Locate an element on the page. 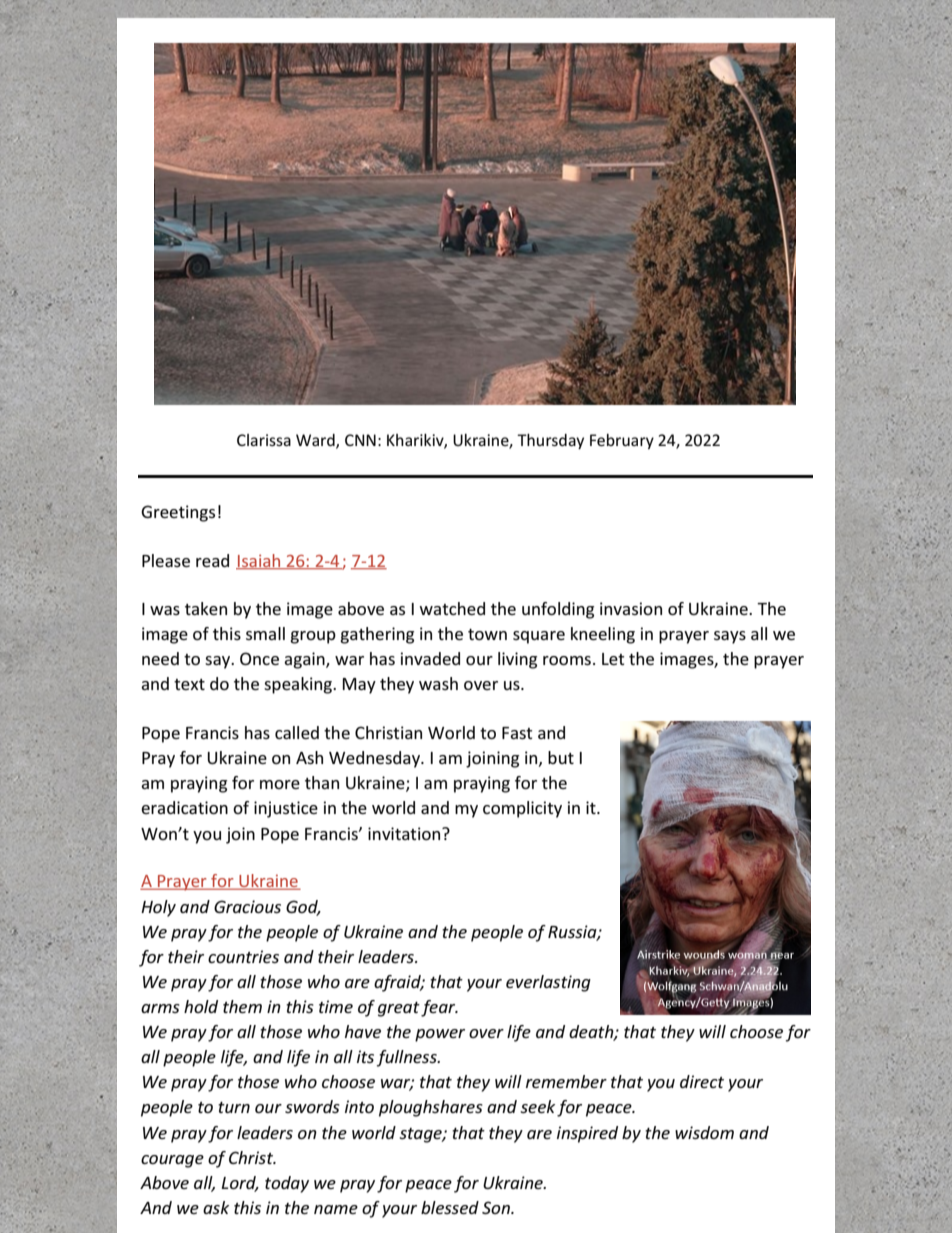 The width and height of the document is (952, 1233). February is located at coordinates (622, 441).
